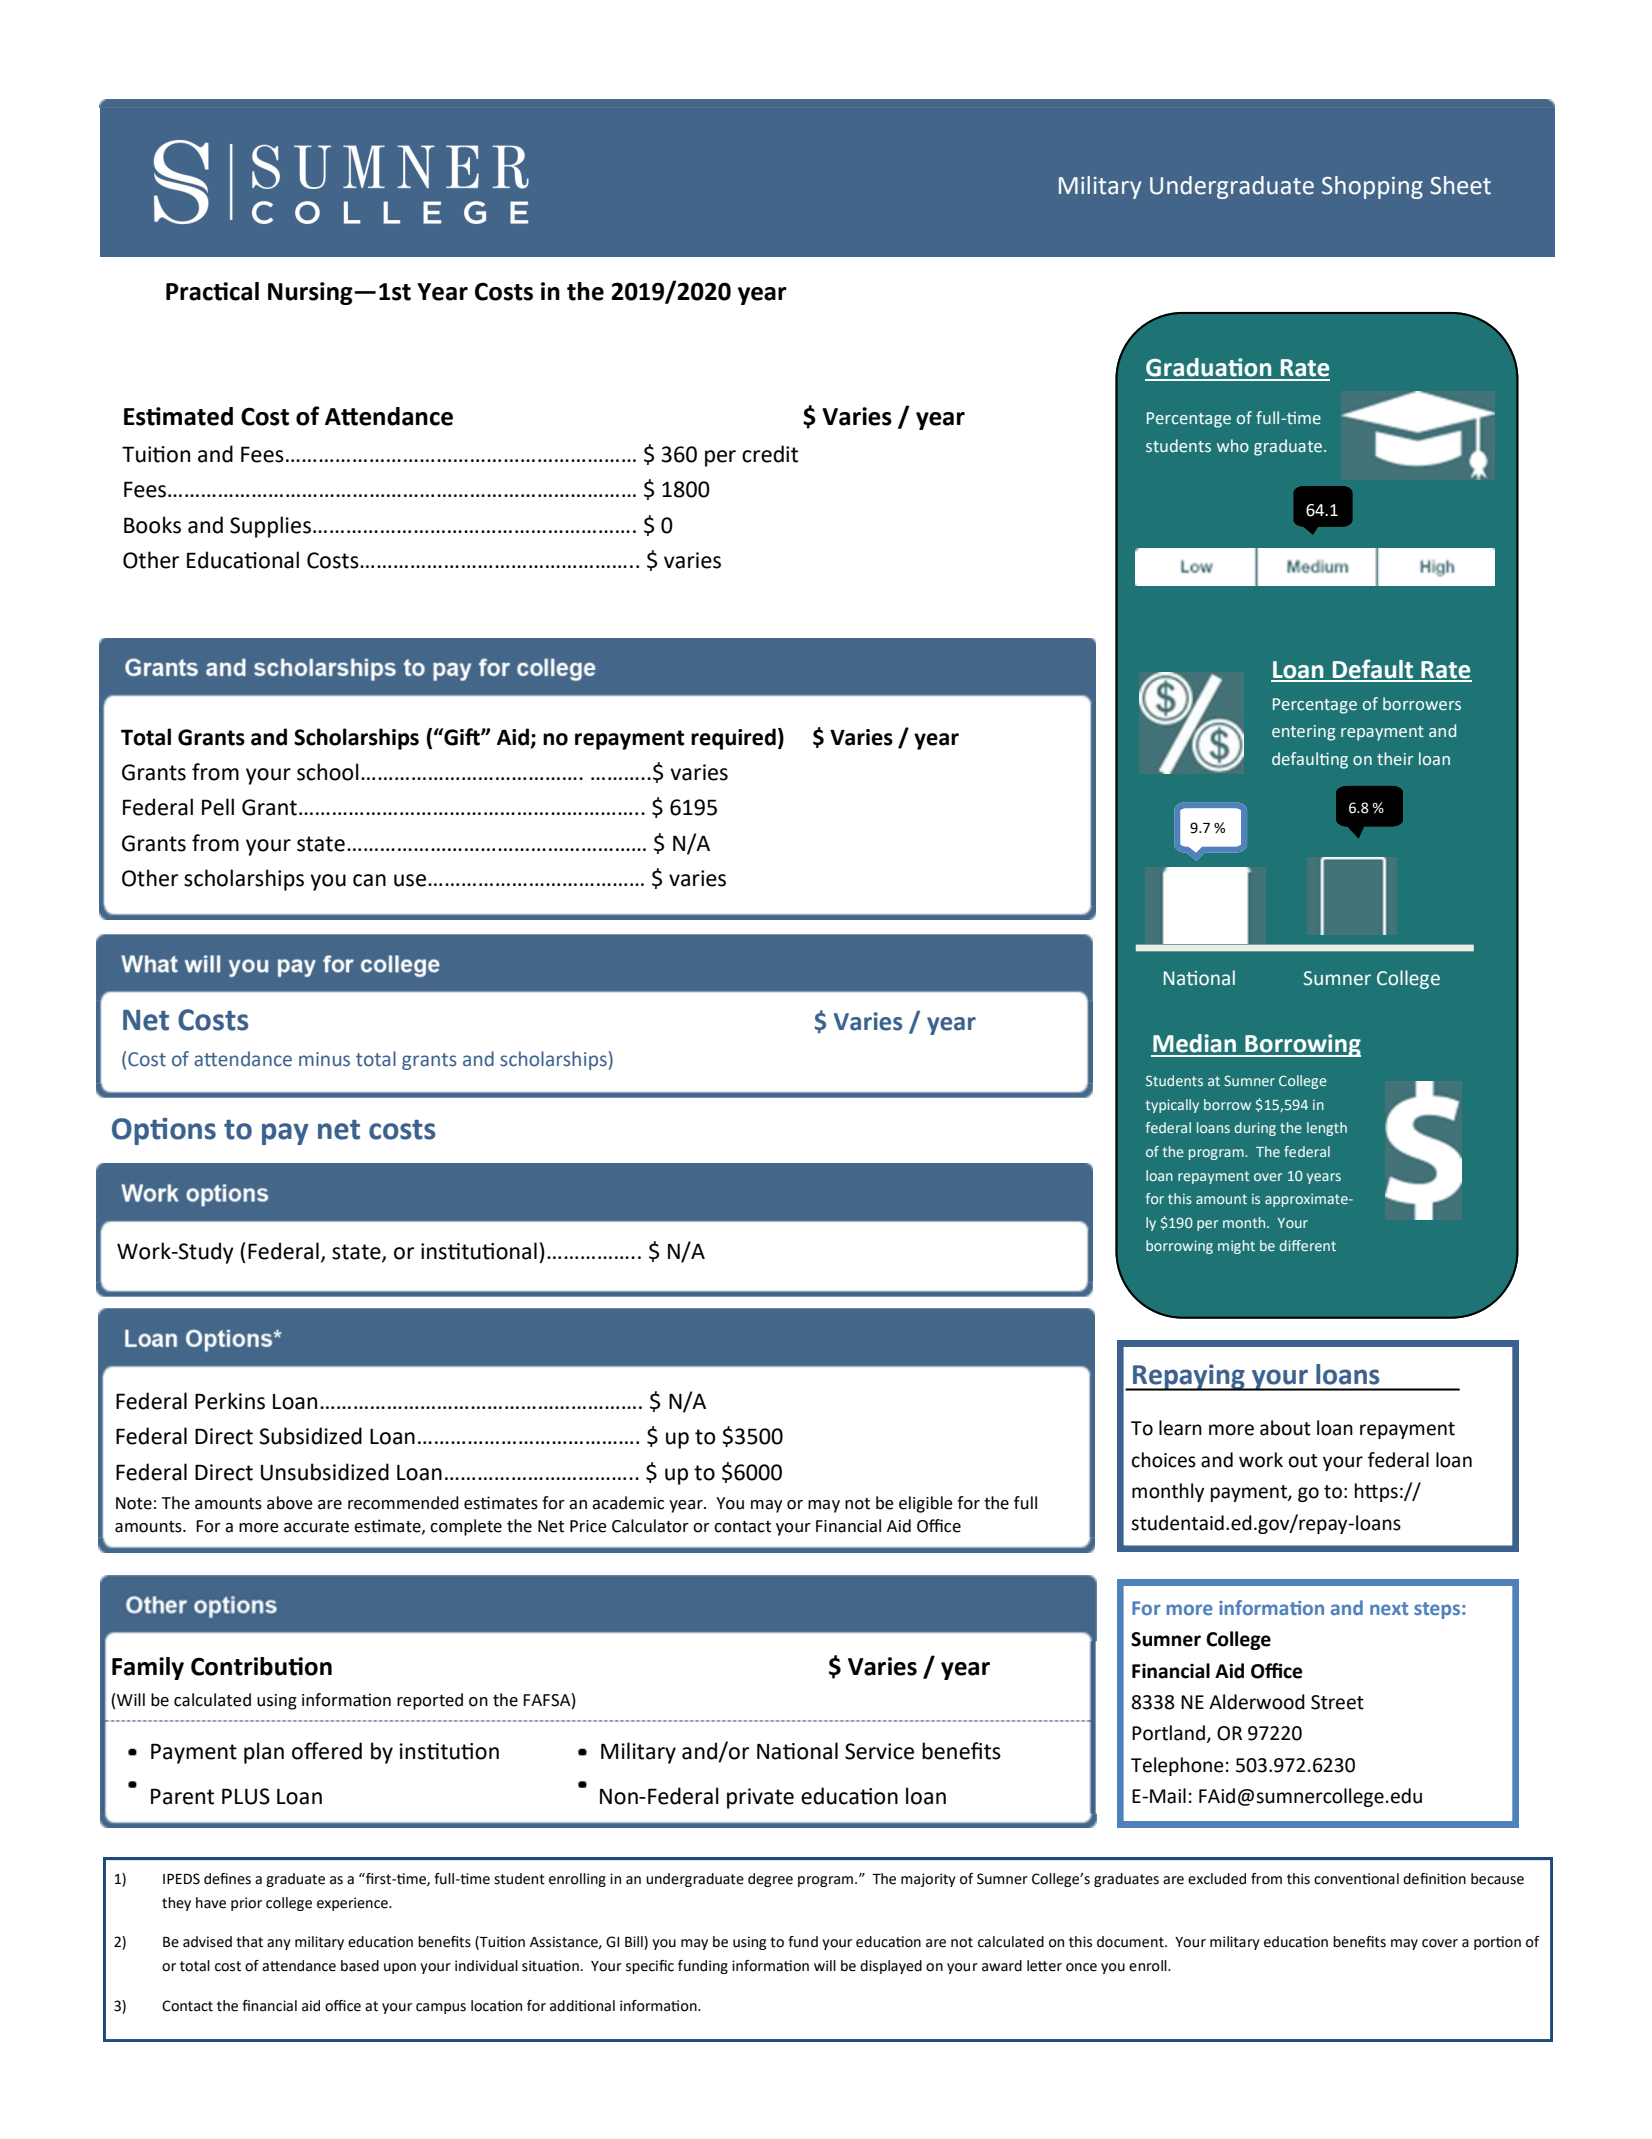 The width and height of the screenshot is (1652, 2139). What do you see at coordinates (328, 772) in the screenshot?
I see `school` at bounding box center [328, 772].
